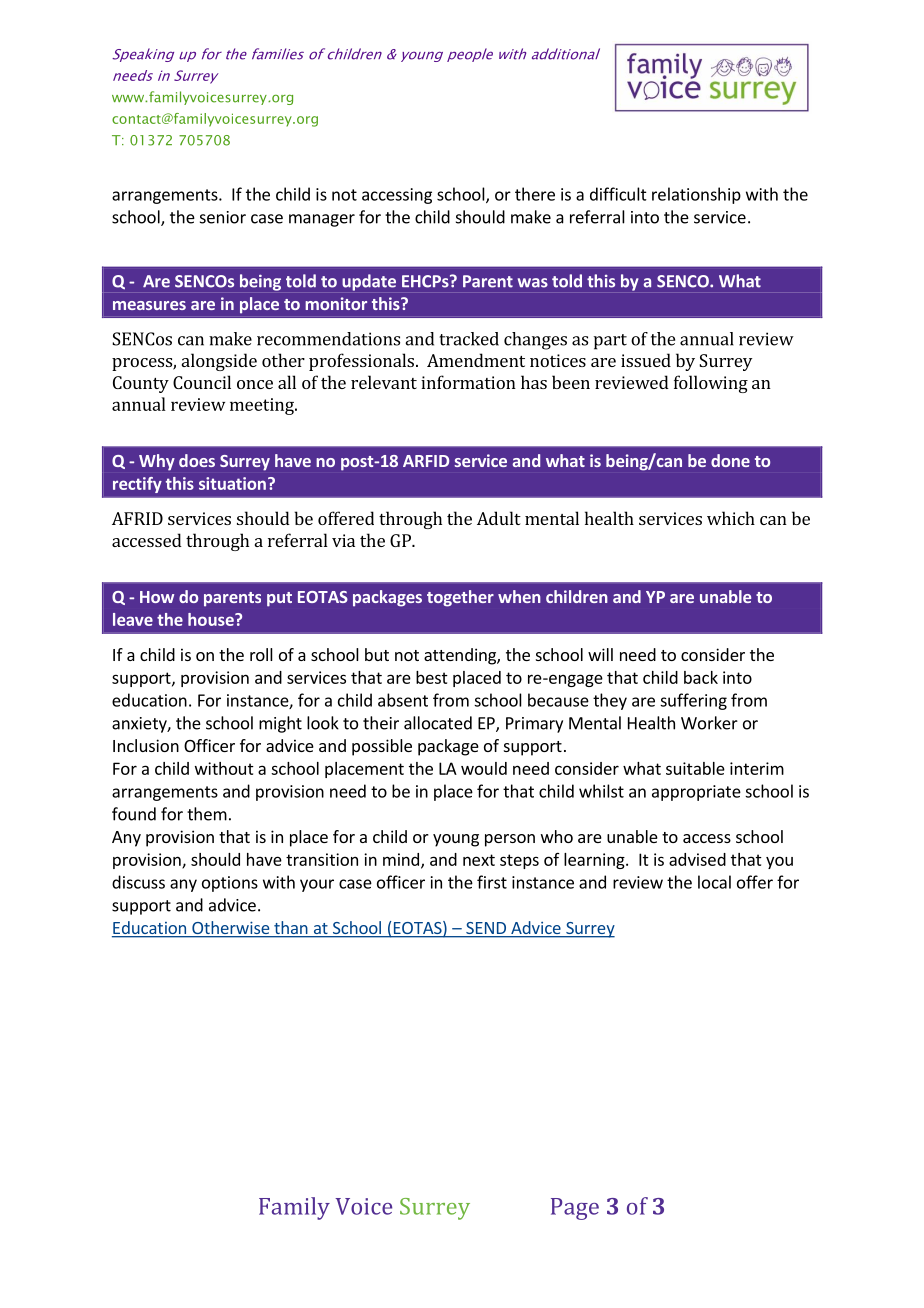 Image resolution: width=924 pixels, height=1308 pixels. What do you see at coordinates (535, 194) in the screenshot?
I see `there` at bounding box center [535, 194].
